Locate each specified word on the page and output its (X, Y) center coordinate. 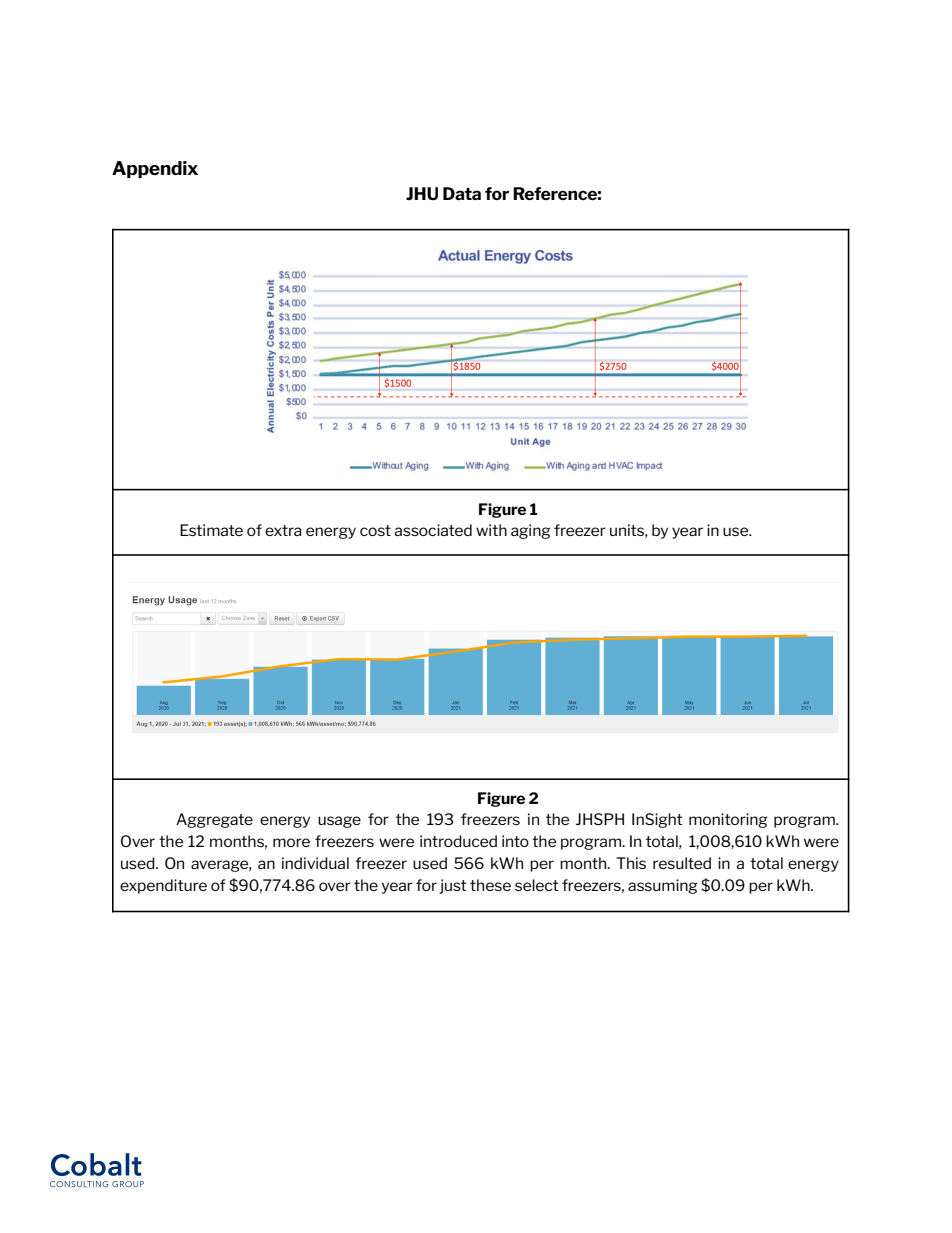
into (515, 841)
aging (531, 531)
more (291, 842)
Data (462, 193)
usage (339, 822)
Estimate (211, 530)
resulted (682, 863)
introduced (458, 841)
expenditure (163, 886)
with (491, 530)
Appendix (155, 169)
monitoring (728, 820)
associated (433, 530)
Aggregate (214, 820)
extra (283, 530)
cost (375, 530)
